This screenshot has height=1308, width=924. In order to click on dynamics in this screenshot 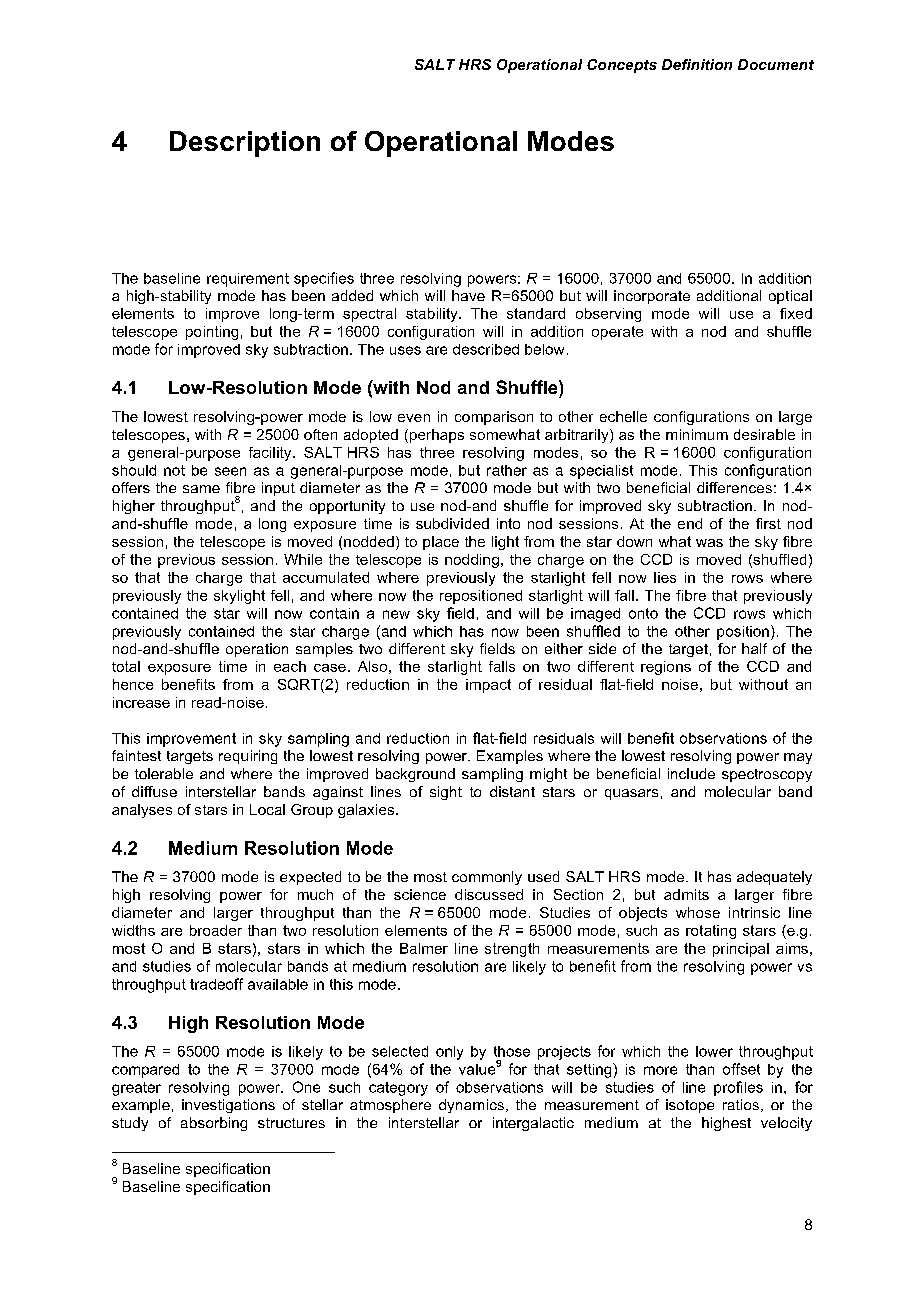, I will do `click(473, 1106)`.
